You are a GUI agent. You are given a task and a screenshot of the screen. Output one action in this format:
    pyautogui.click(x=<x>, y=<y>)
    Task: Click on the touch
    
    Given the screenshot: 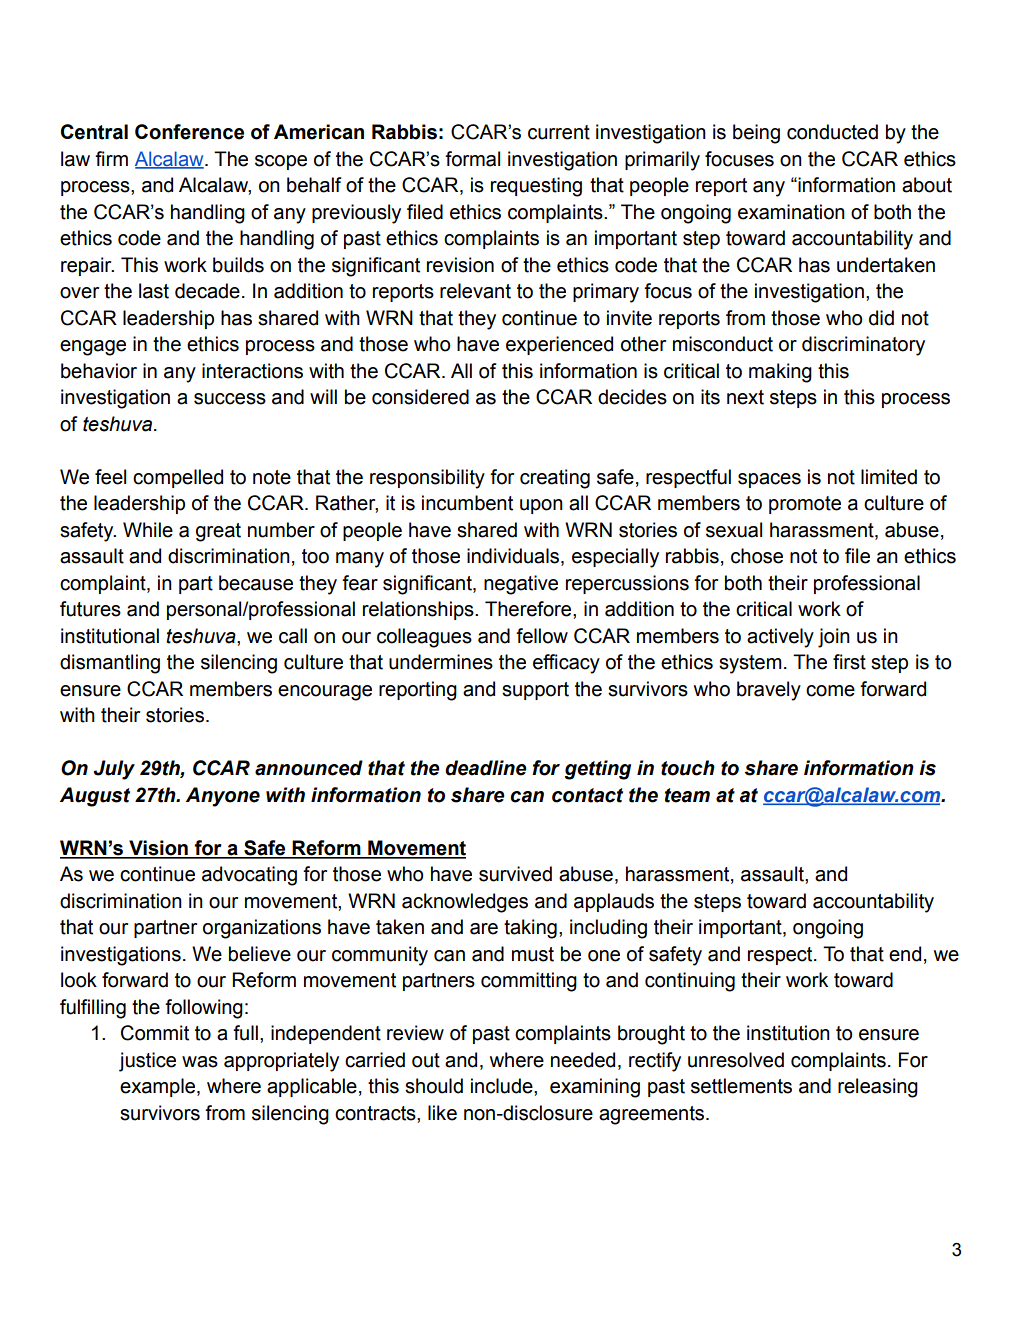 What is the action you would take?
    pyautogui.click(x=688, y=768)
